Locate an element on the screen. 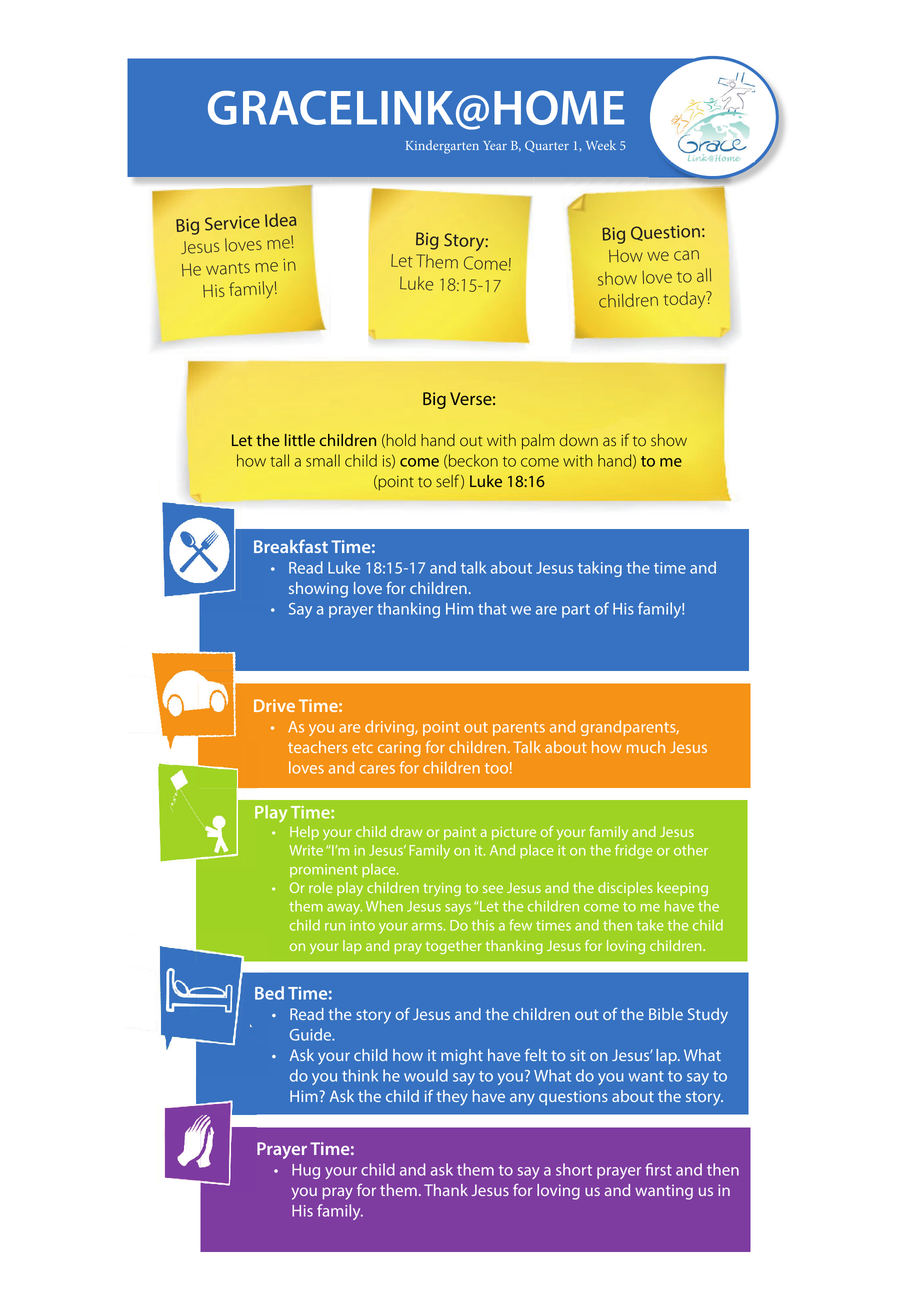  any is located at coordinates (522, 1099).
